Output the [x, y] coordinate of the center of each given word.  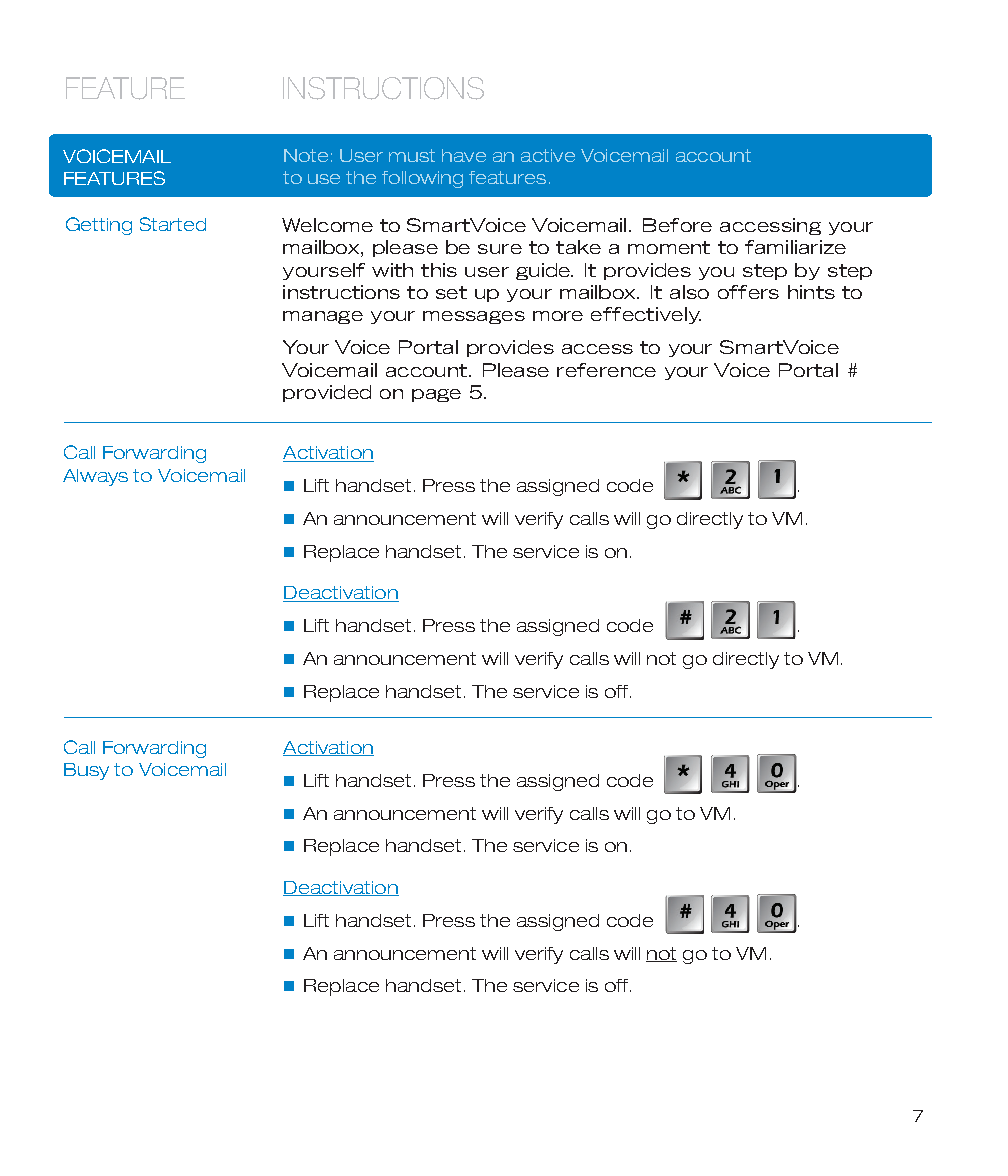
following [422, 179]
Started [173, 224]
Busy [86, 771]
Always [95, 477]
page [436, 395]
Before [677, 225]
